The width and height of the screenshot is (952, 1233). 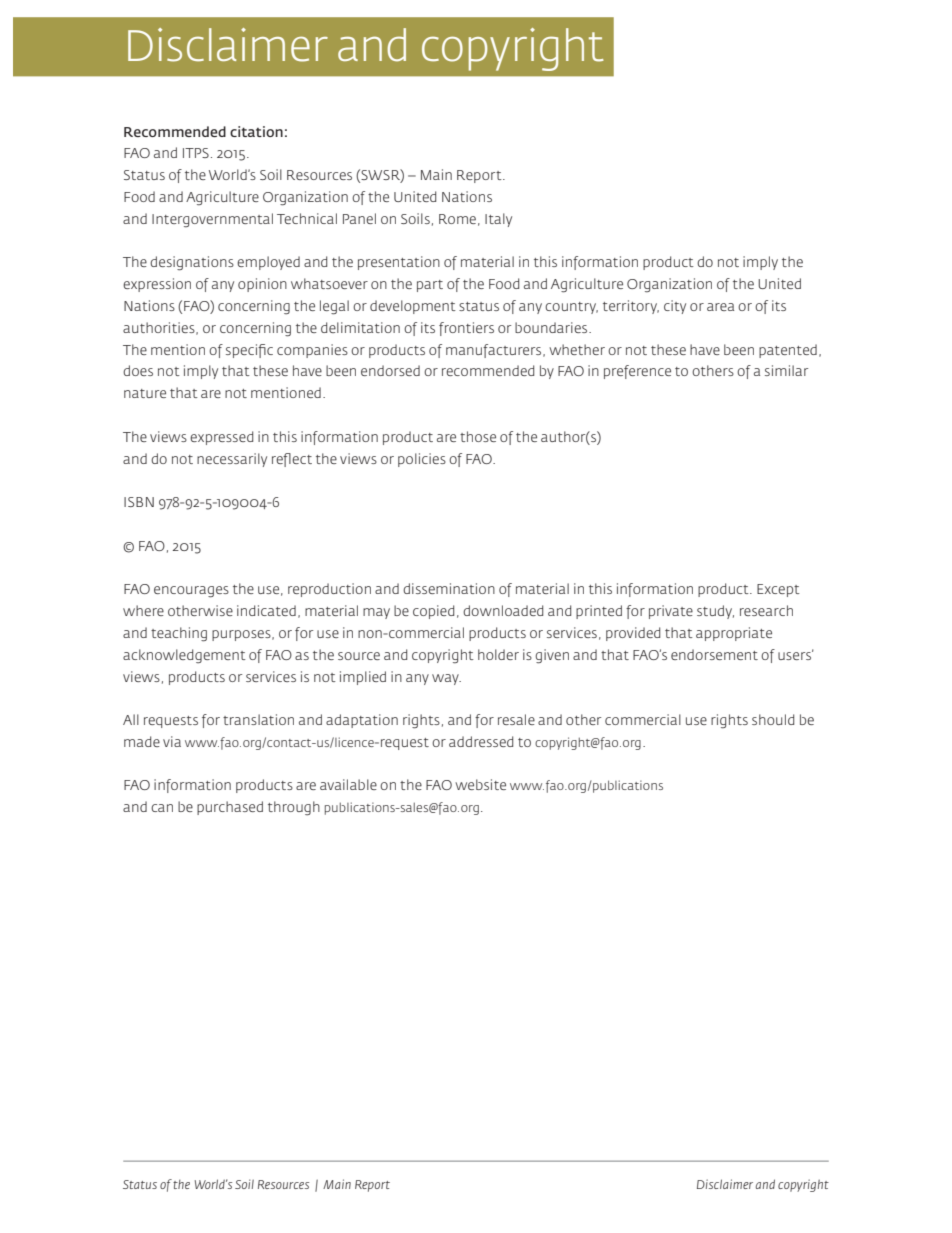 What do you see at coordinates (262, 285) in the screenshot?
I see `opinion` at bounding box center [262, 285].
